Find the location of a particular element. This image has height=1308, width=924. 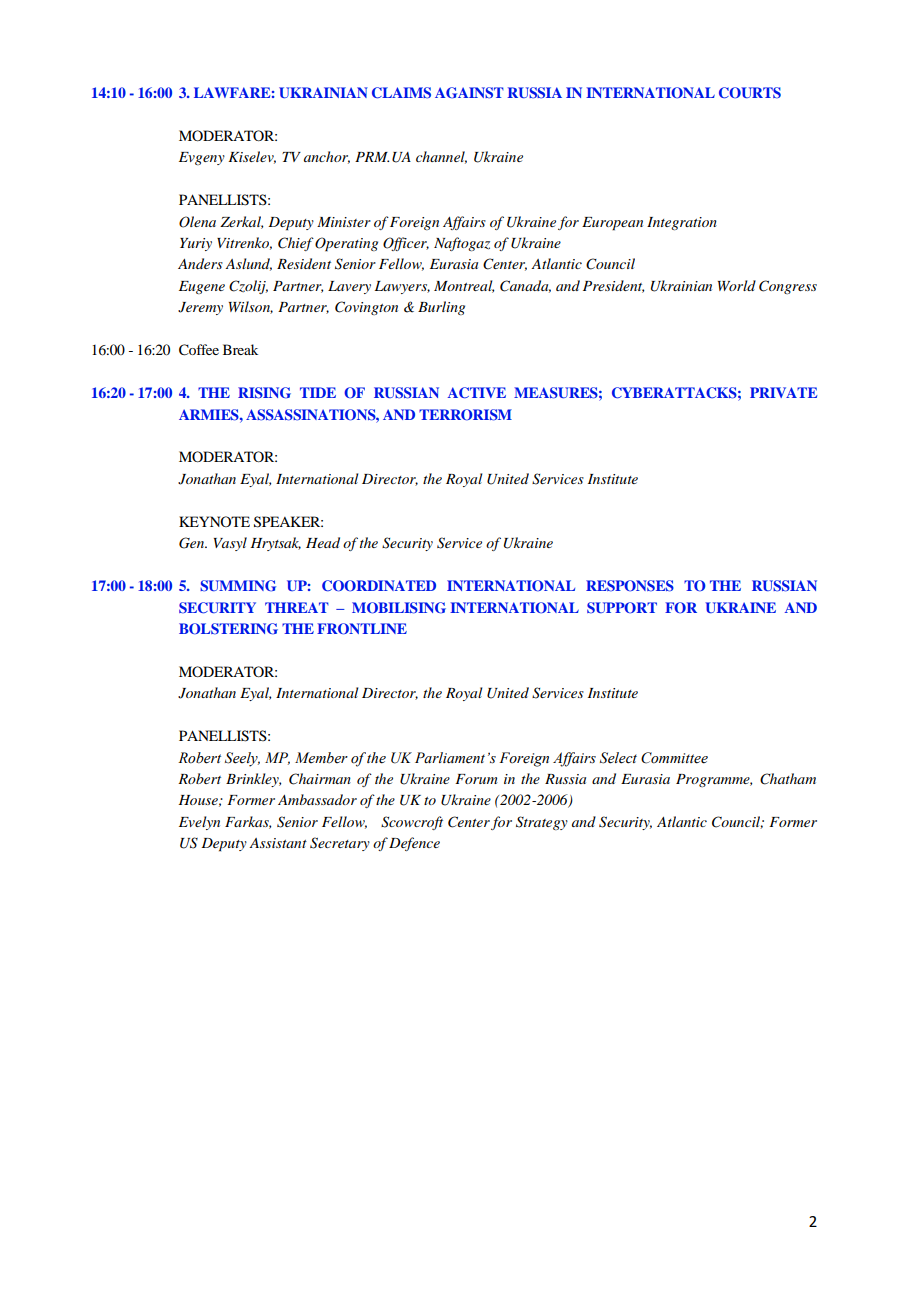

Evgeny is located at coordinates (202, 158).
